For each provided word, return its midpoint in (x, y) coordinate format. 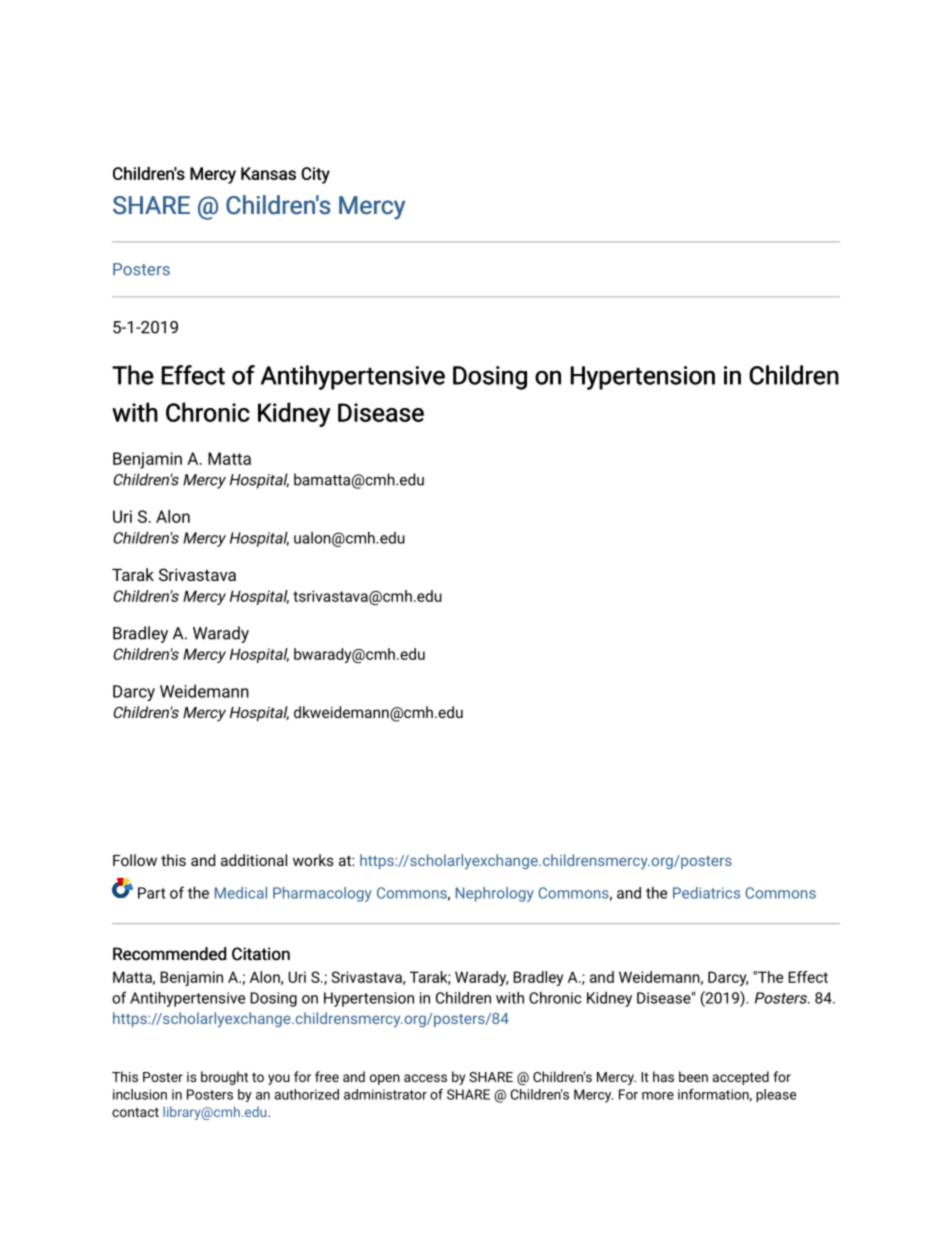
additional (254, 860)
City (315, 175)
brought (224, 1078)
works (313, 860)
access (425, 1078)
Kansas (268, 173)
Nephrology (495, 894)
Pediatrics (706, 893)
